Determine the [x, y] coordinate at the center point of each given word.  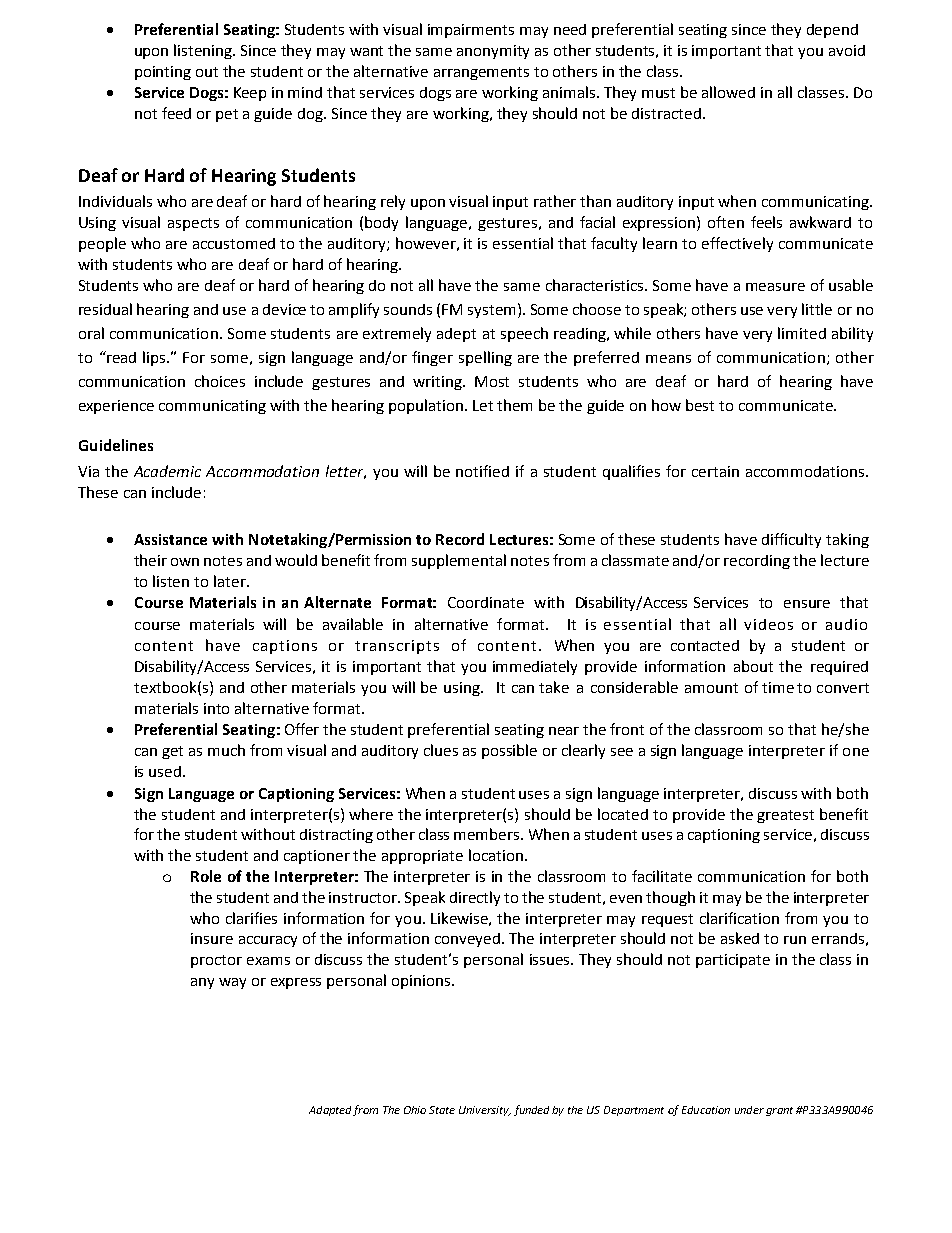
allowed [728, 92]
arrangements [481, 73]
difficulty [791, 540]
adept [456, 335]
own [185, 562]
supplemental [459, 561]
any [202, 983]
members [488, 834]
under [749, 1110]
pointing [163, 73]
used [165, 771]
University [485, 1111]
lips [155, 358]
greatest [785, 816]
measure [775, 287]
